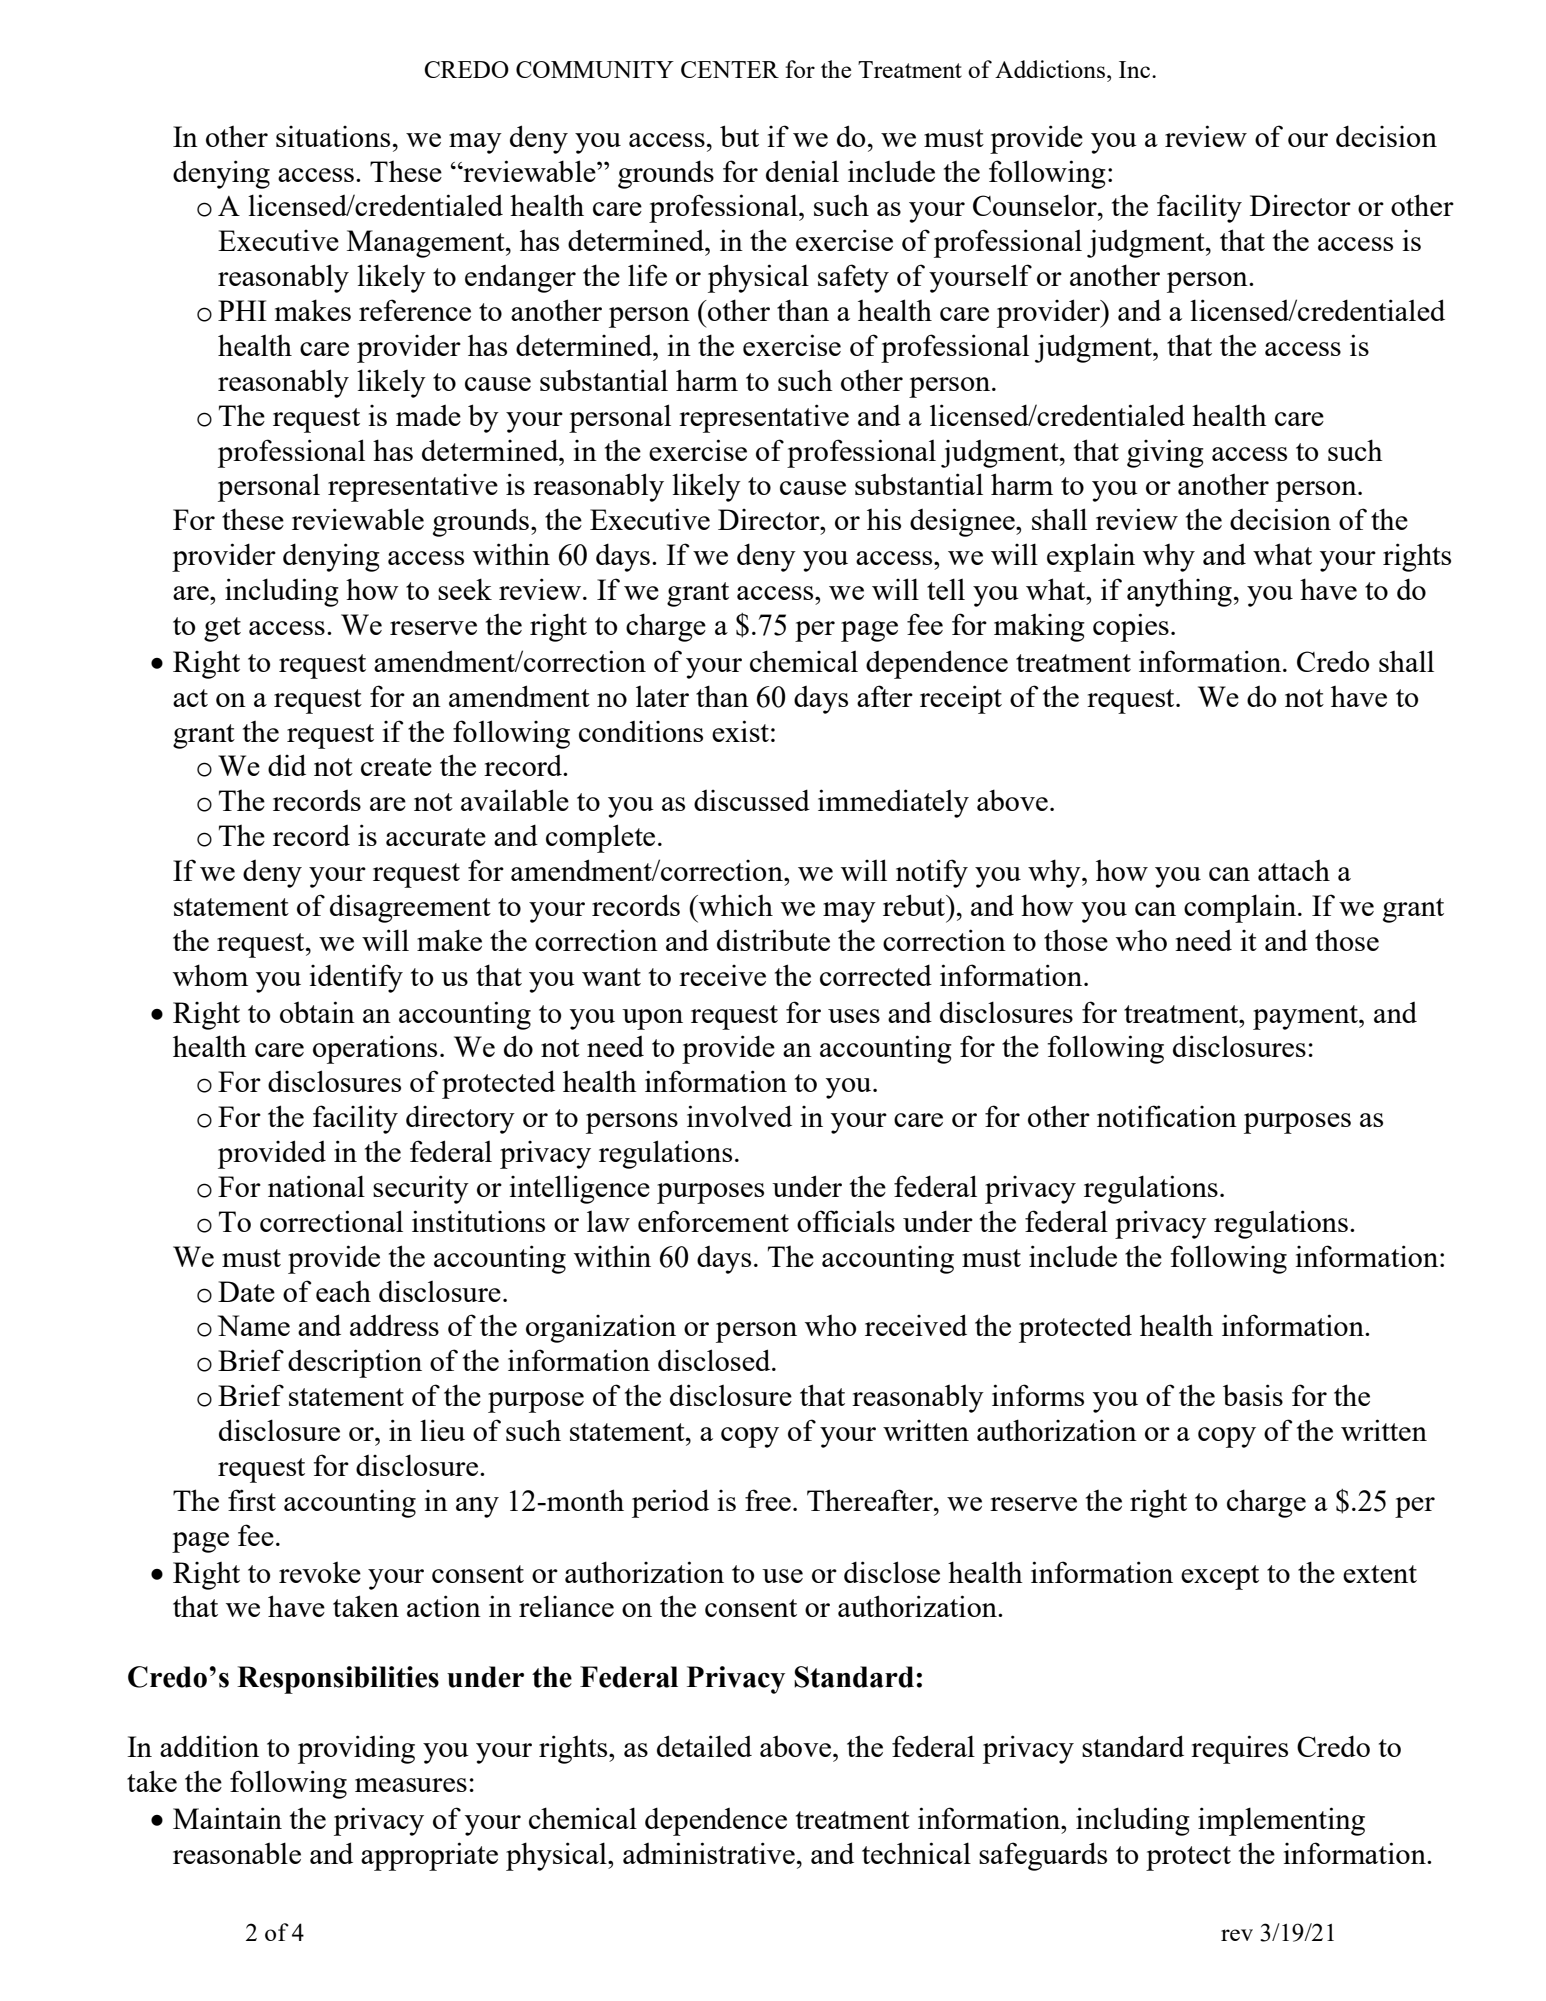  Describe the element at coordinates (1241, 908) in the screenshot. I see `complain` at that location.
